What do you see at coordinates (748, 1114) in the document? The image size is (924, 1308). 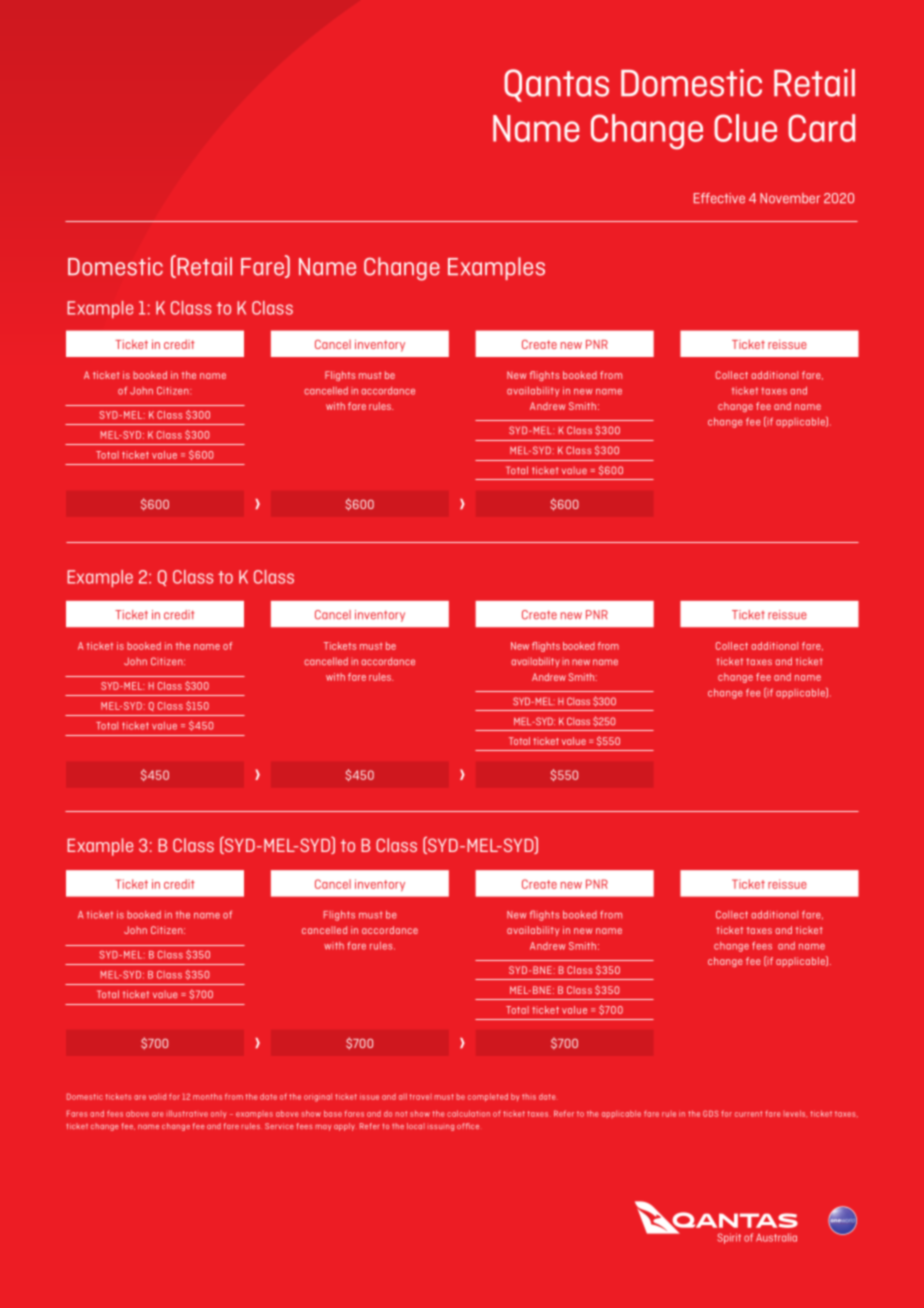 I see `current` at bounding box center [748, 1114].
